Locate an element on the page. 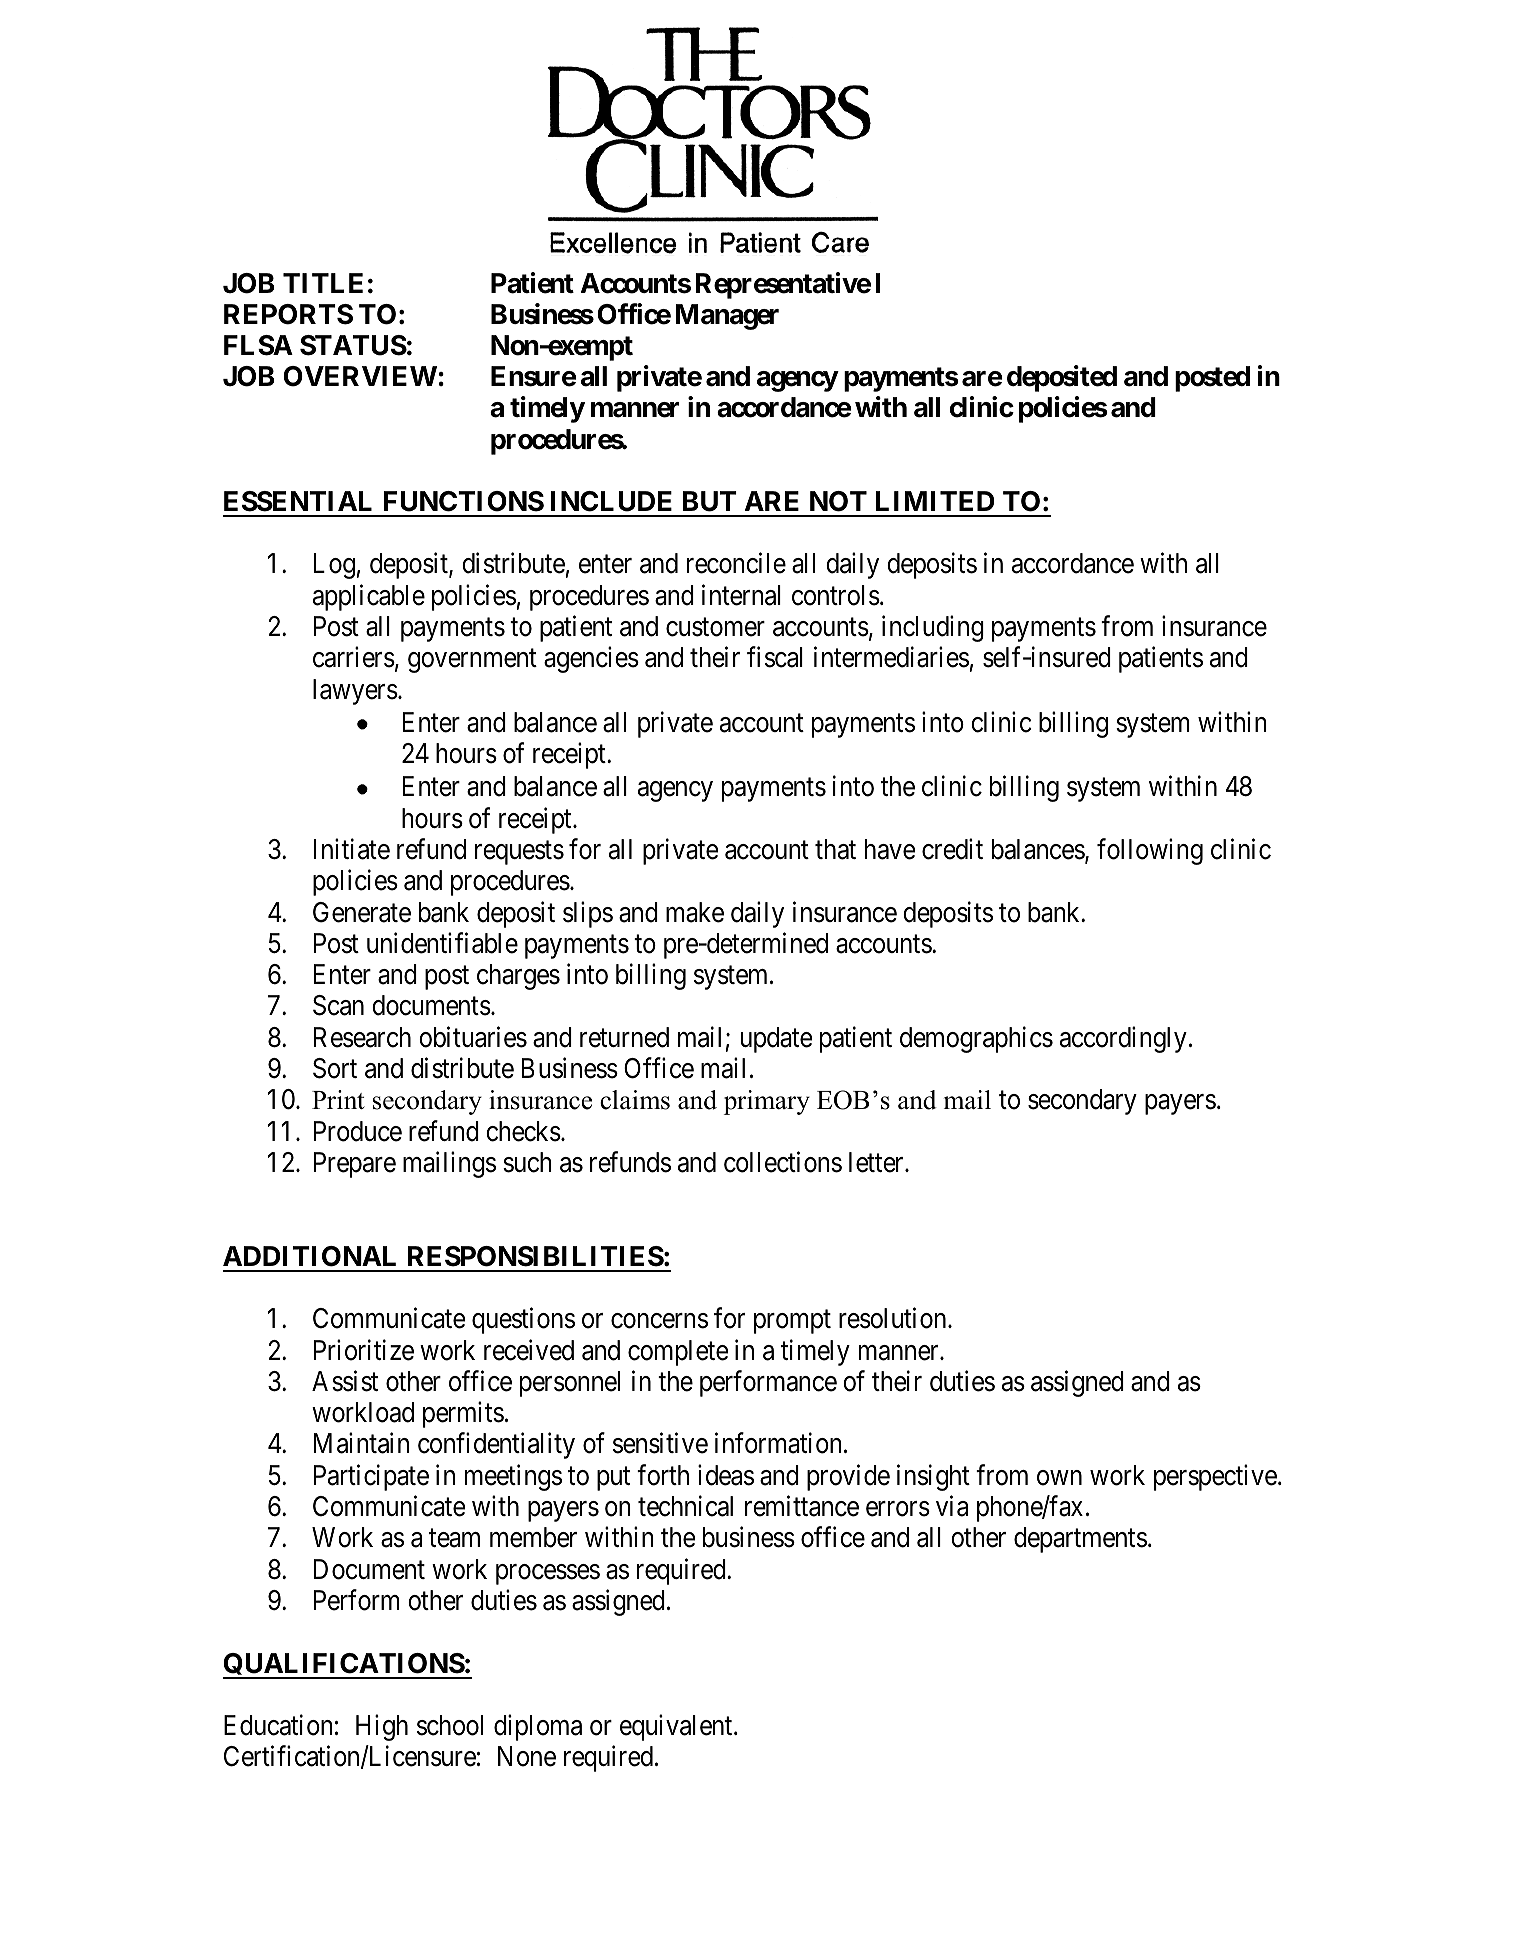  carriers is located at coordinates (354, 657).
